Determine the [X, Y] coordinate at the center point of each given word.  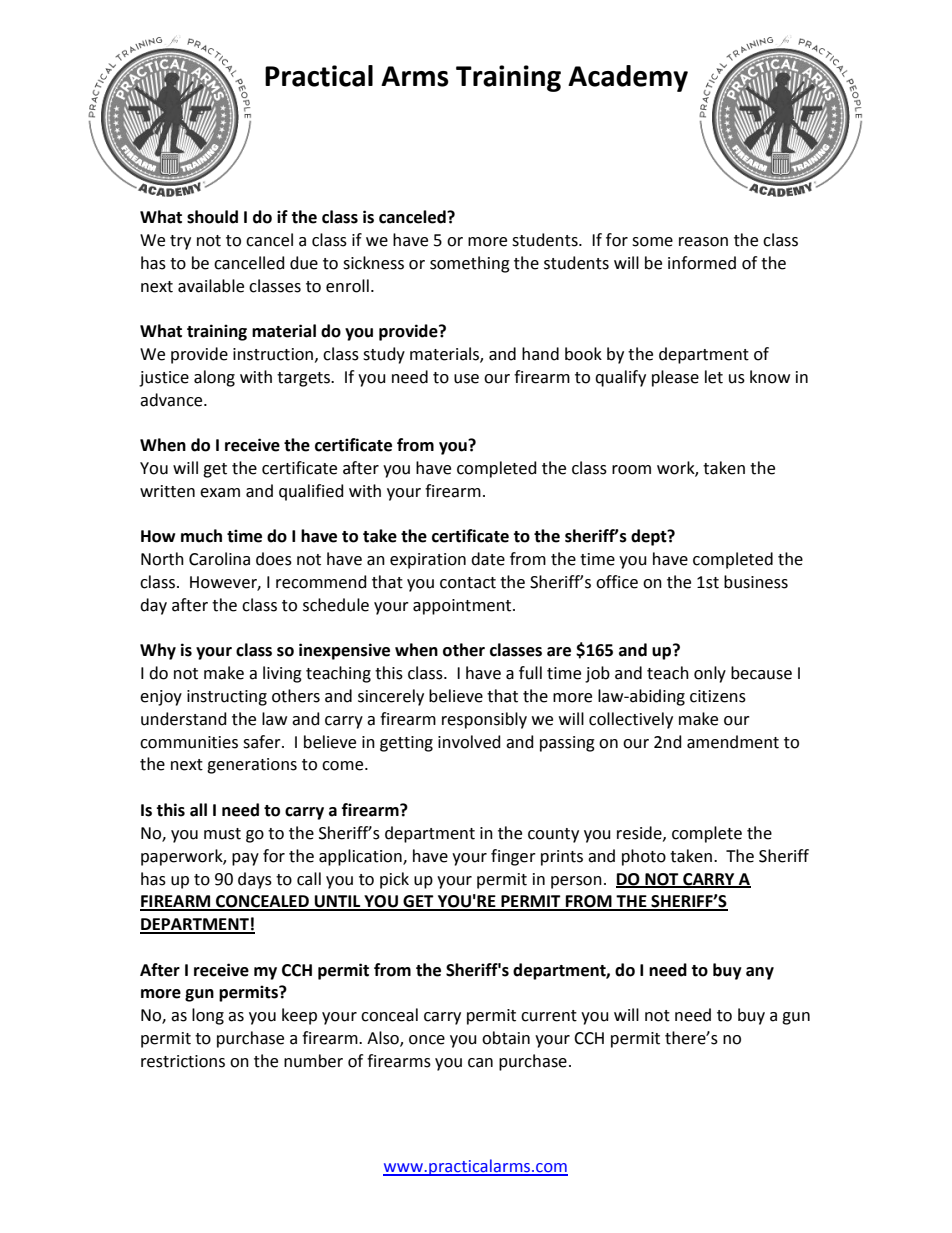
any [760, 973]
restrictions [183, 1061]
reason [703, 242]
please [675, 378]
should [212, 217]
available [211, 286]
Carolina [219, 559]
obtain [506, 1038]
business [756, 582]
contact [468, 583]
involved [469, 742]
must [222, 834]
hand [540, 354]
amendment [733, 742]
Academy [628, 78]
